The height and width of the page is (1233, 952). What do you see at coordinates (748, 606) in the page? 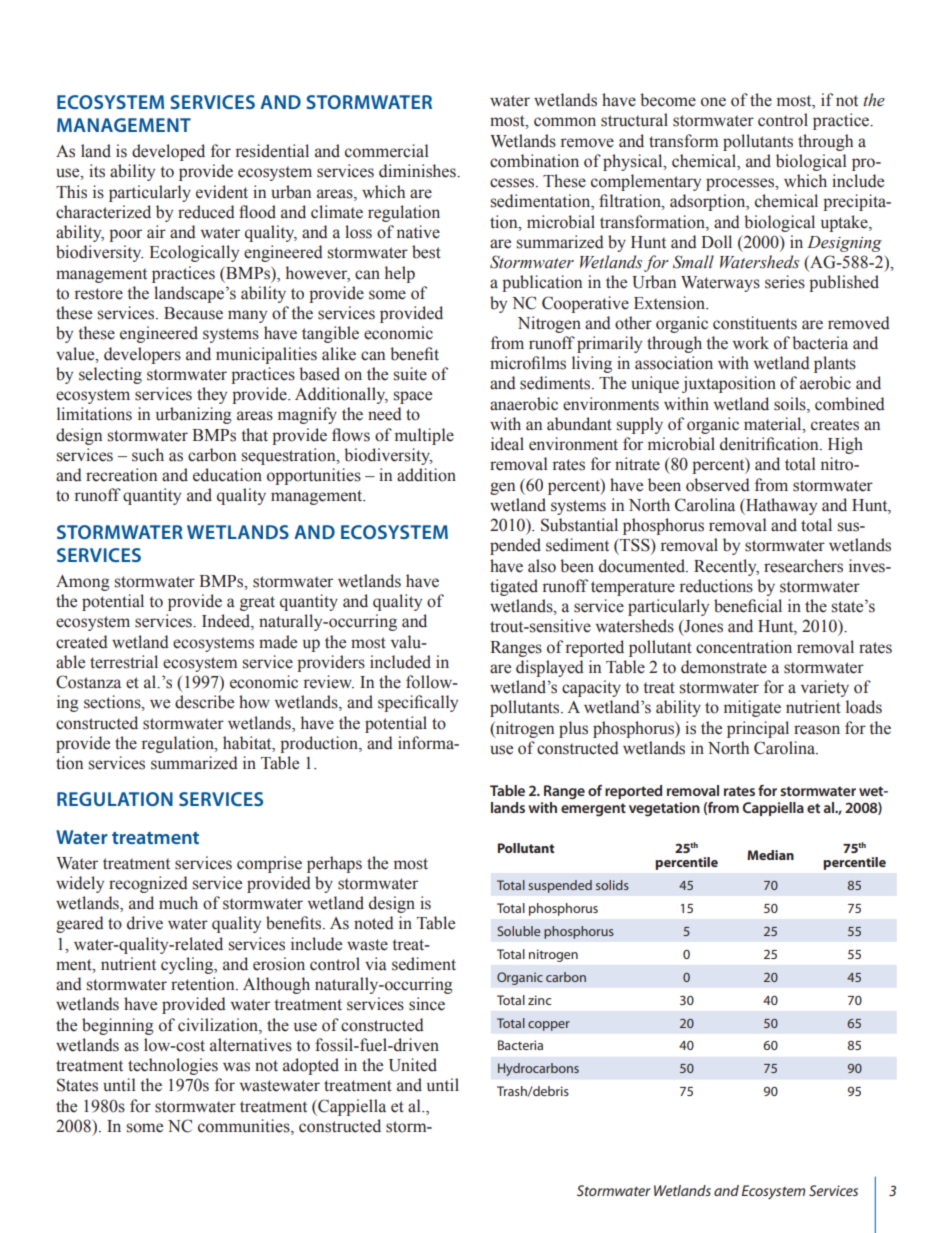
I see `beneficial` at bounding box center [748, 606].
